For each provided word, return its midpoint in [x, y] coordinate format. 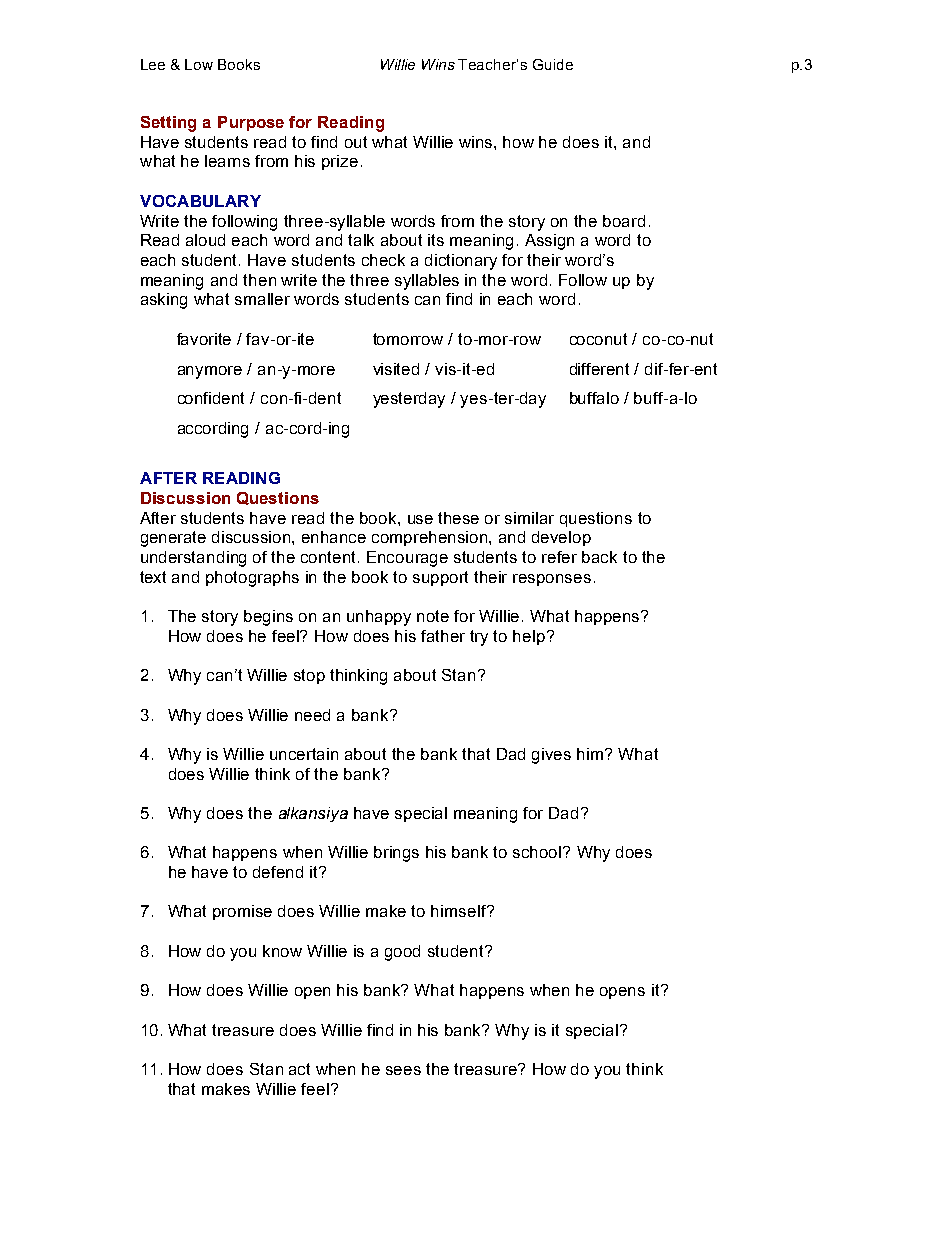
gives [551, 756]
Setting [168, 124]
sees [403, 1070]
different [599, 369]
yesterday [409, 400]
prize [340, 162]
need [312, 715]
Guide [553, 64]
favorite [204, 339]
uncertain [304, 754]
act [299, 1069]
